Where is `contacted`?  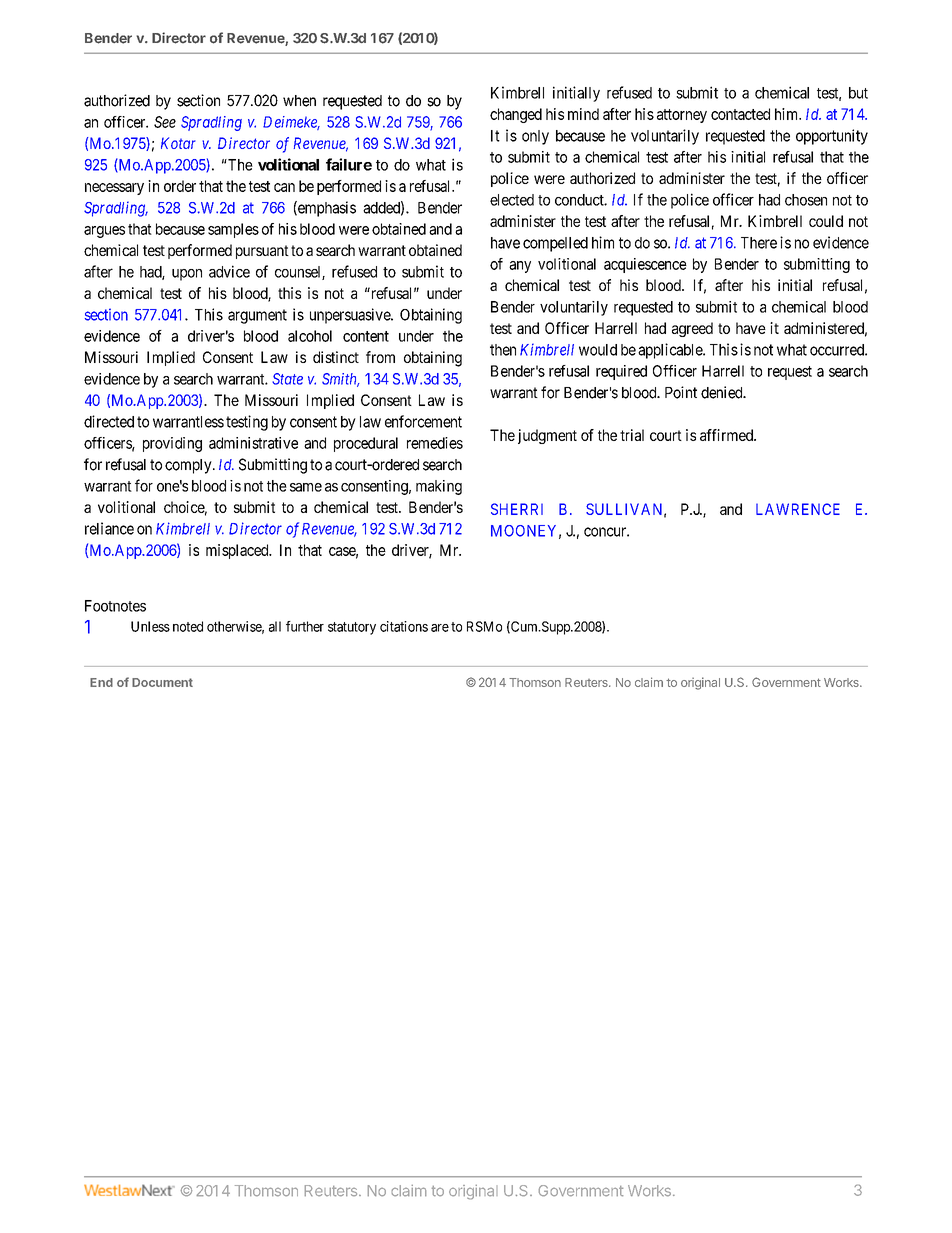 contacted is located at coordinates (740, 114).
